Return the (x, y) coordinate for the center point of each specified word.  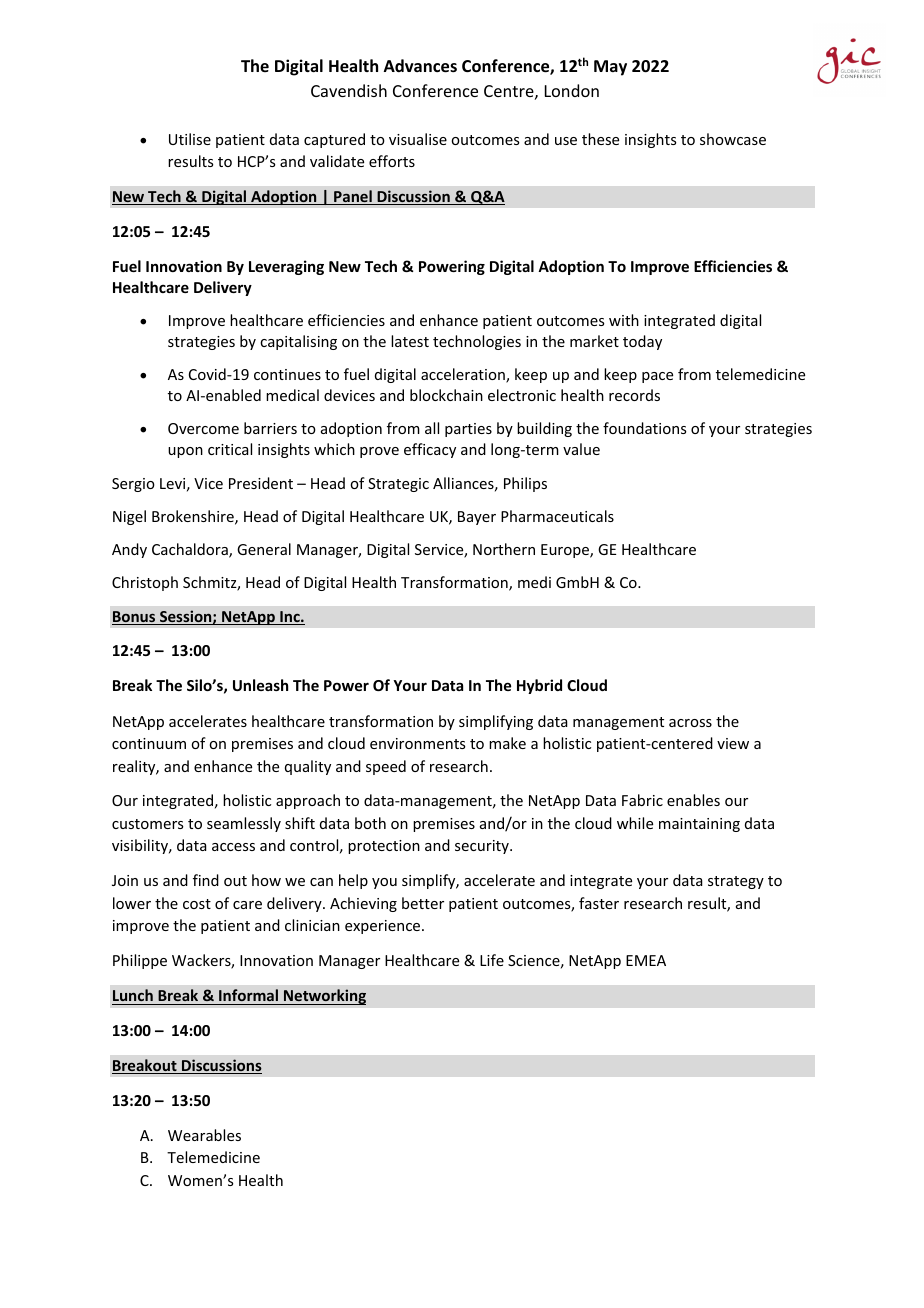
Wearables (204, 1135)
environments (417, 743)
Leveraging (286, 267)
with (624, 320)
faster (599, 903)
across (690, 723)
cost (197, 904)
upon (185, 452)
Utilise (190, 139)
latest (410, 341)
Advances (420, 66)
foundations (644, 428)
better (423, 903)
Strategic (398, 485)
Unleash (260, 685)
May (610, 68)
